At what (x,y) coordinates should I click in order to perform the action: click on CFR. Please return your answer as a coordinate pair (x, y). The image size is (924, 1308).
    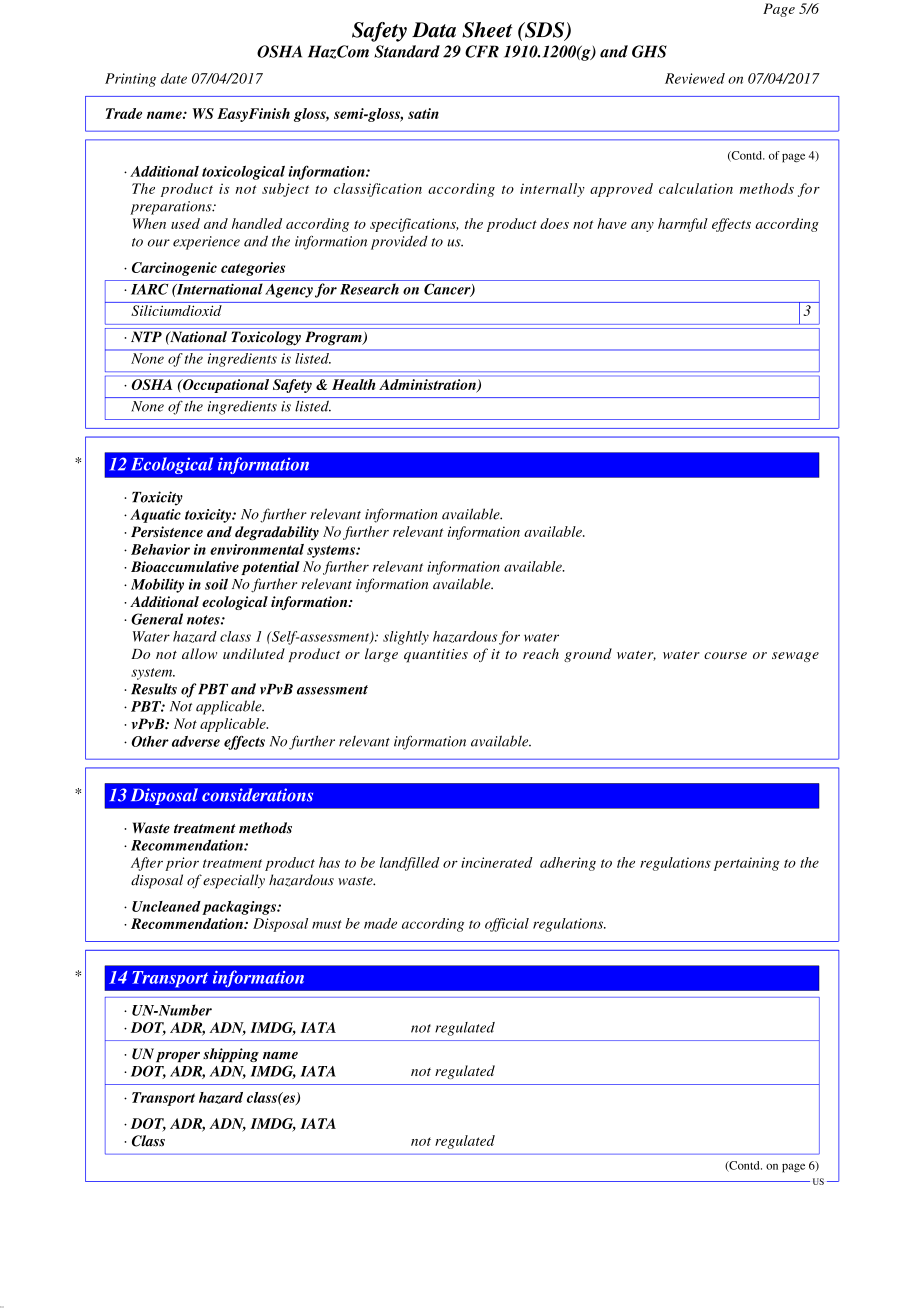
    Looking at the image, I should click on (482, 51).
